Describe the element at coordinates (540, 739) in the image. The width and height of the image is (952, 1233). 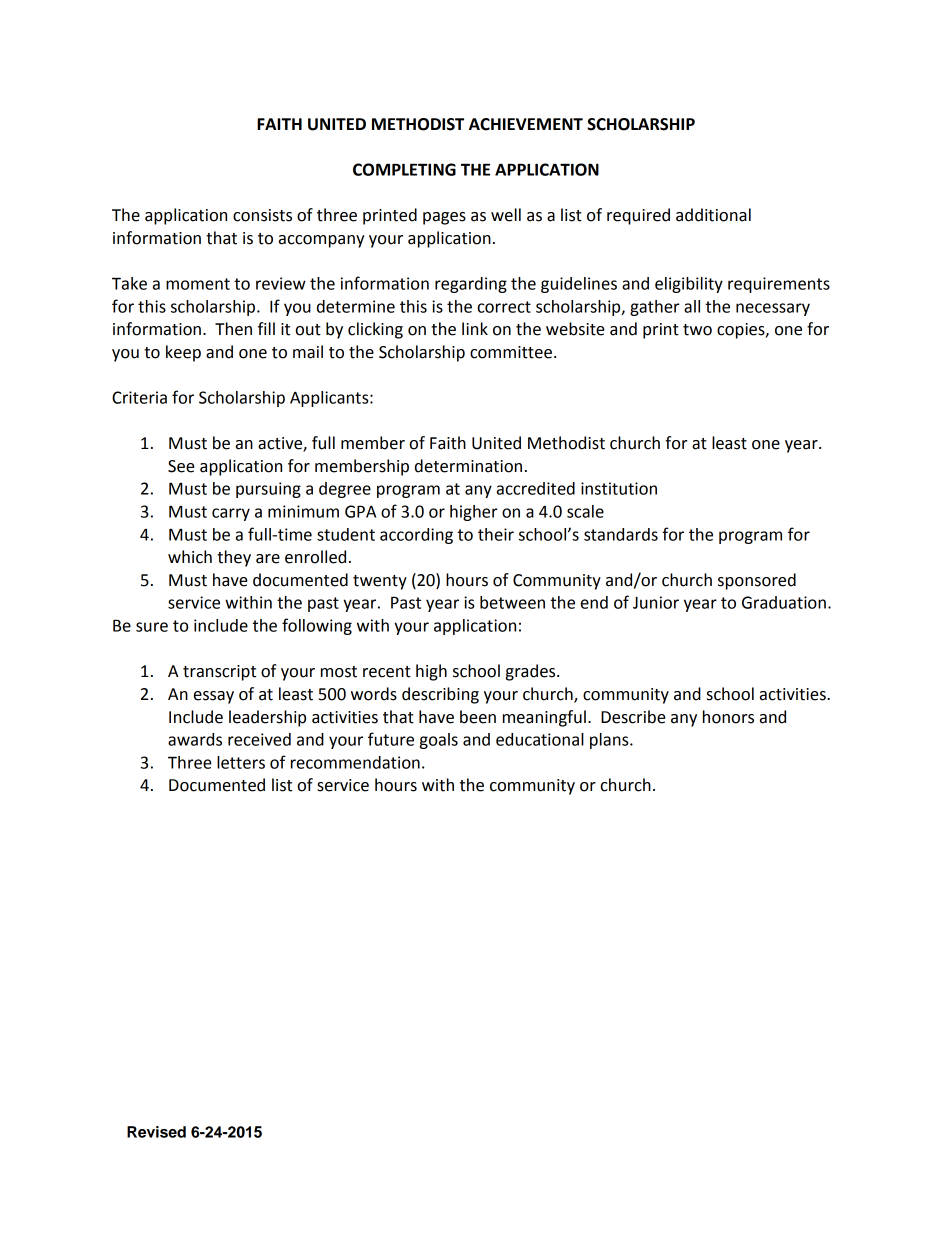
I see `educational` at that location.
